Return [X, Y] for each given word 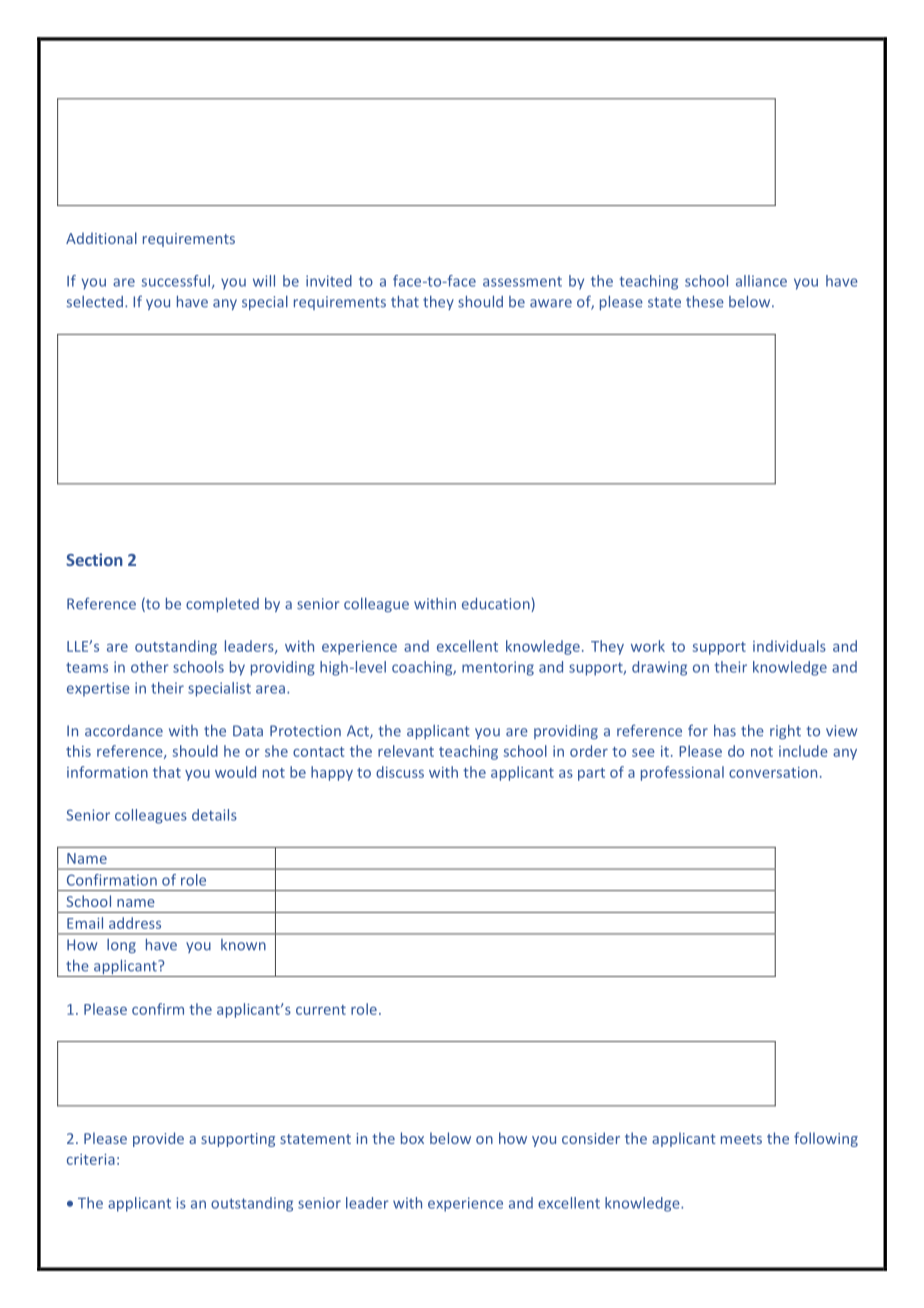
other [150, 667]
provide [158, 1139]
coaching [423, 668]
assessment [522, 282]
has [725, 731]
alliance [761, 281]
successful [175, 281]
